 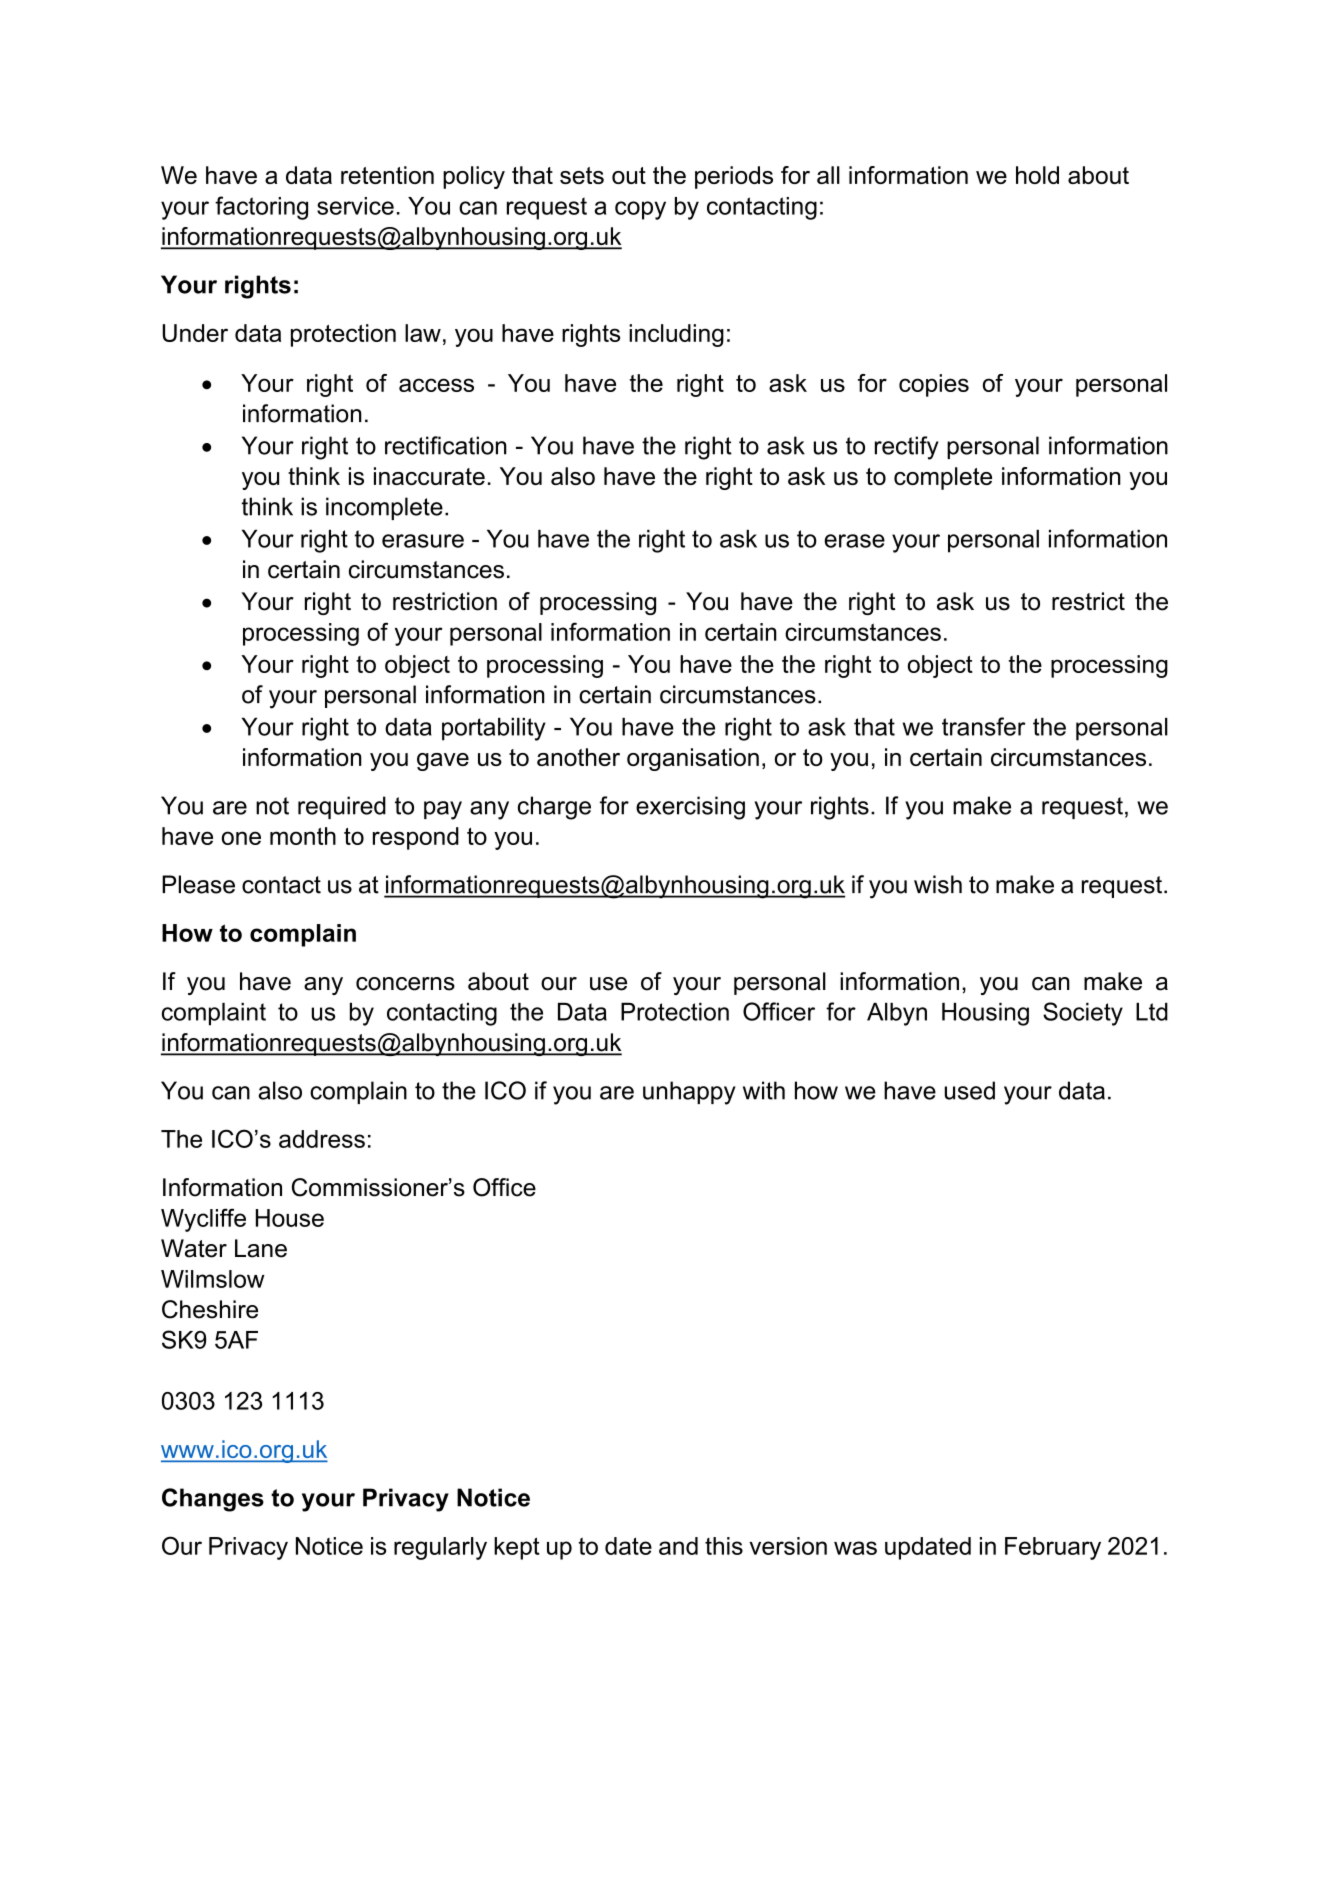 I want to click on rectify, so click(x=907, y=448).
